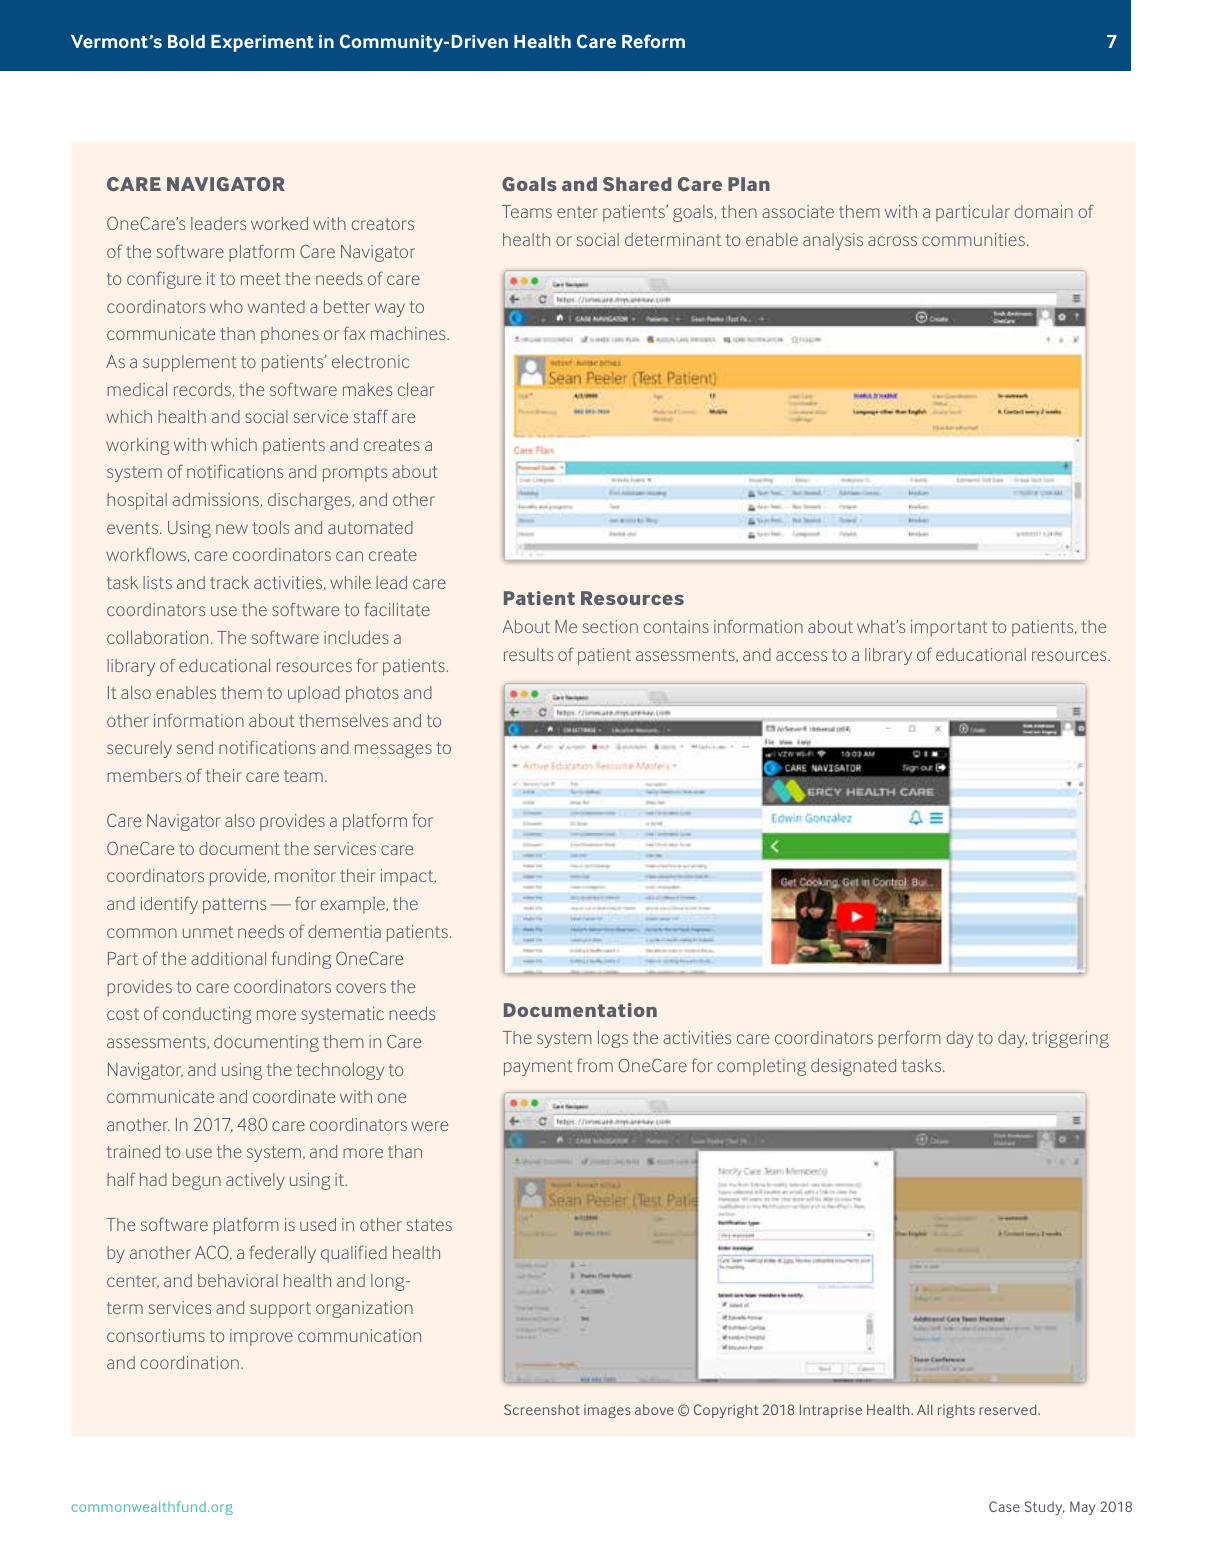 The height and width of the image is (1561, 1206). Describe the element at coordinates (528, 654) in the image. I see `results` at that location.
